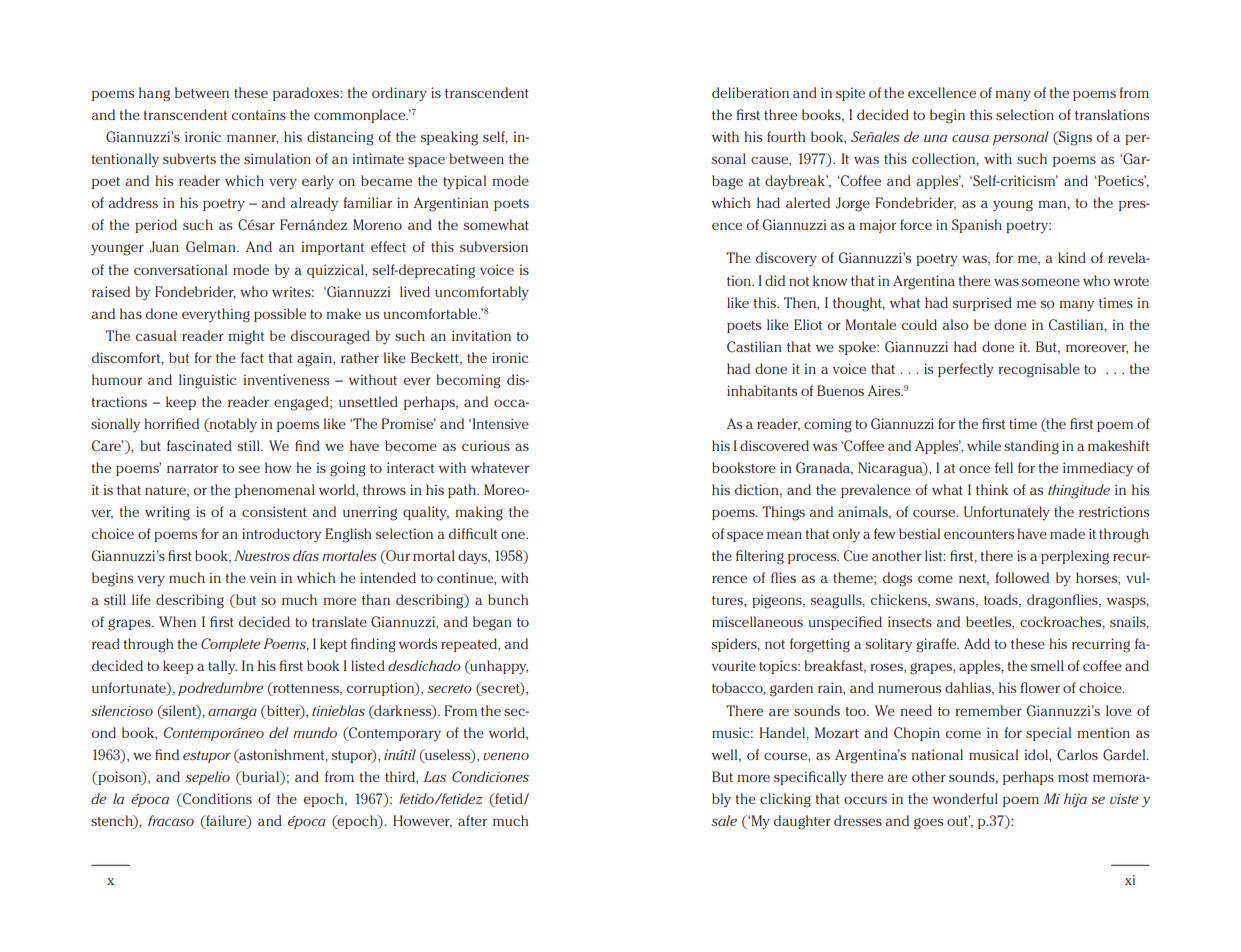 The width and height of the document is (1241, 952). I want to click on fell, so click(1004, 467).
